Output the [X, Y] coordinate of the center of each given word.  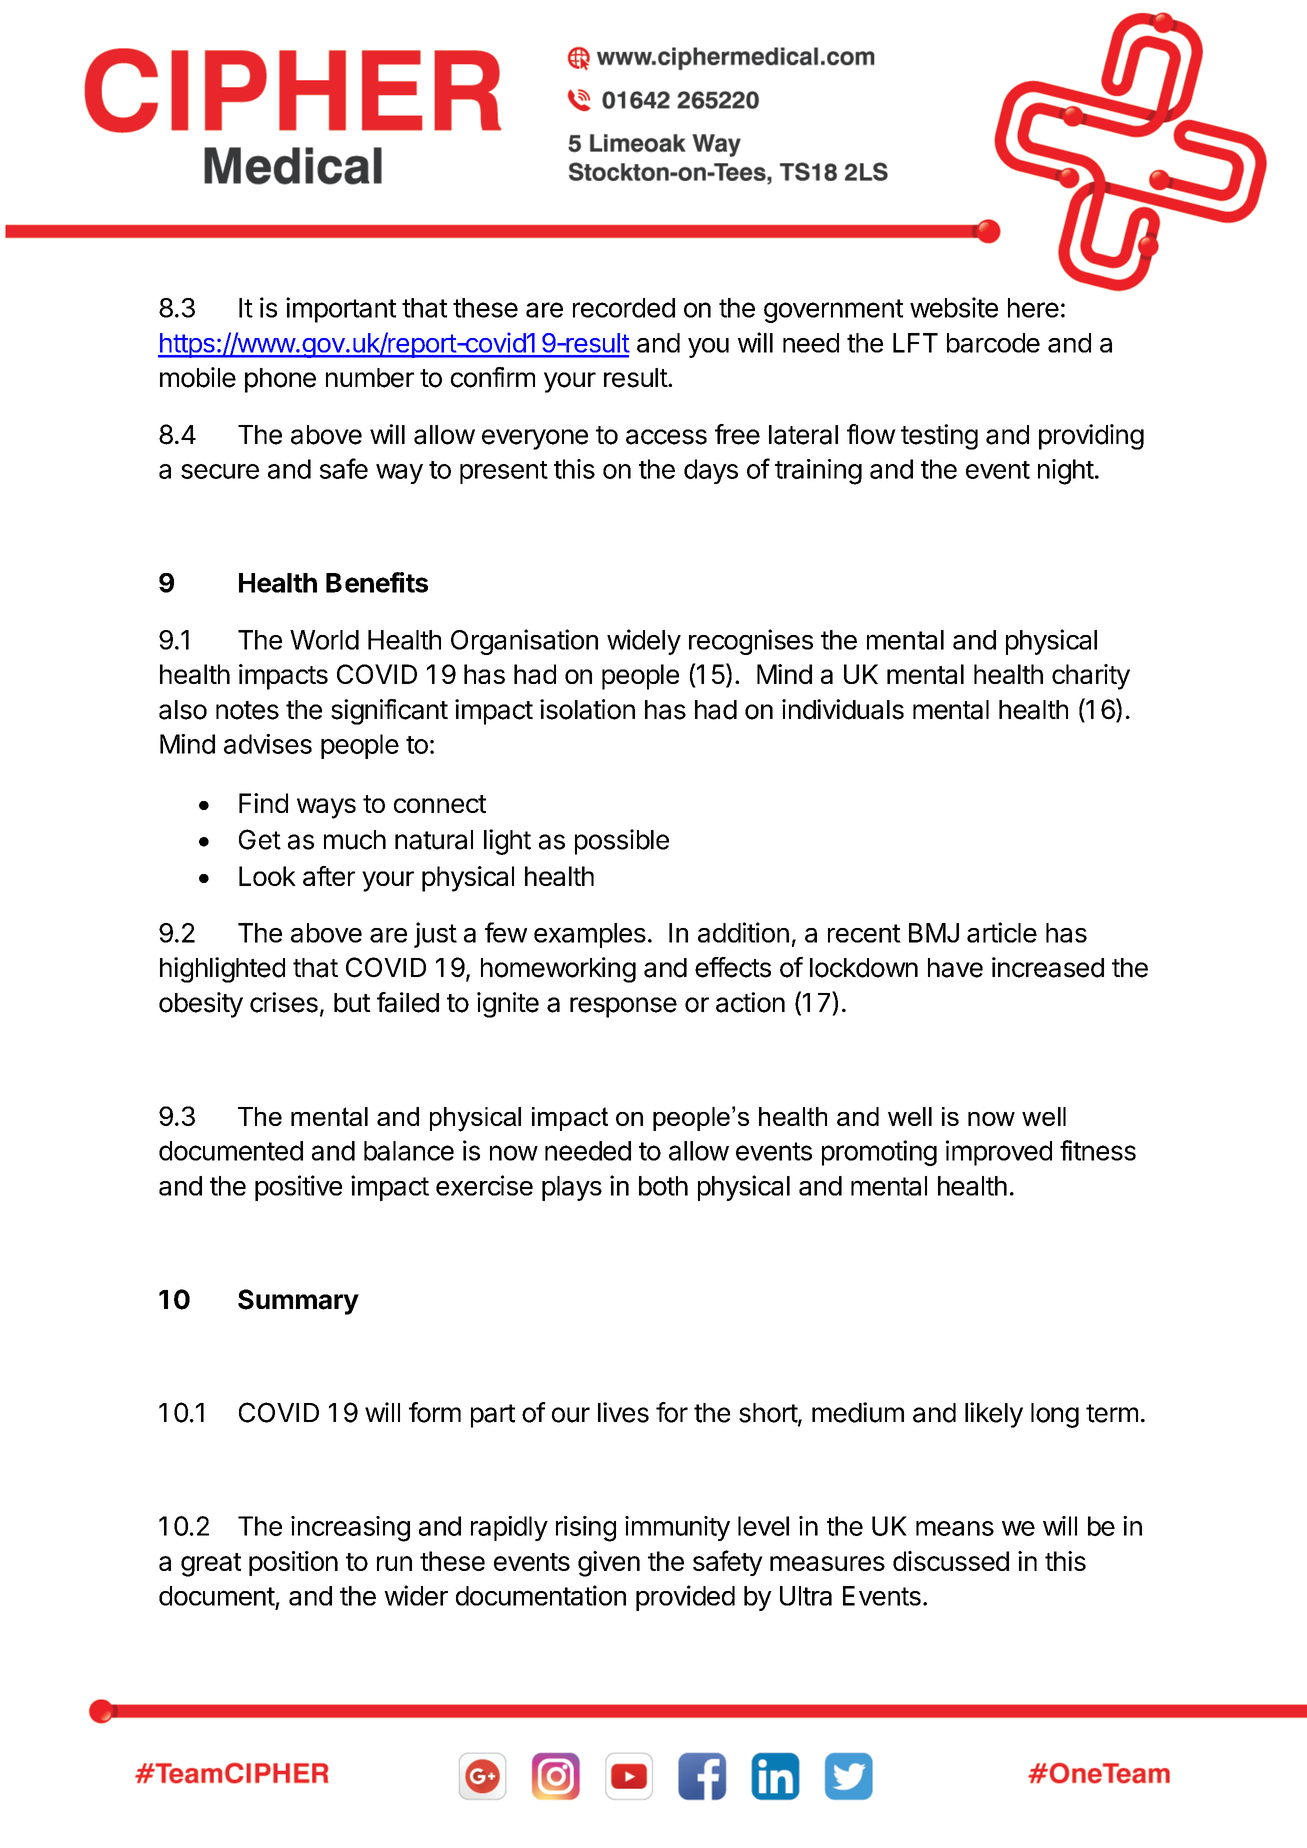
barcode [993, 343]
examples [590, 935]
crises [284, 1002]
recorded [624, 308]
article [1002, 932]
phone [280, 380]
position [293, 1563]
